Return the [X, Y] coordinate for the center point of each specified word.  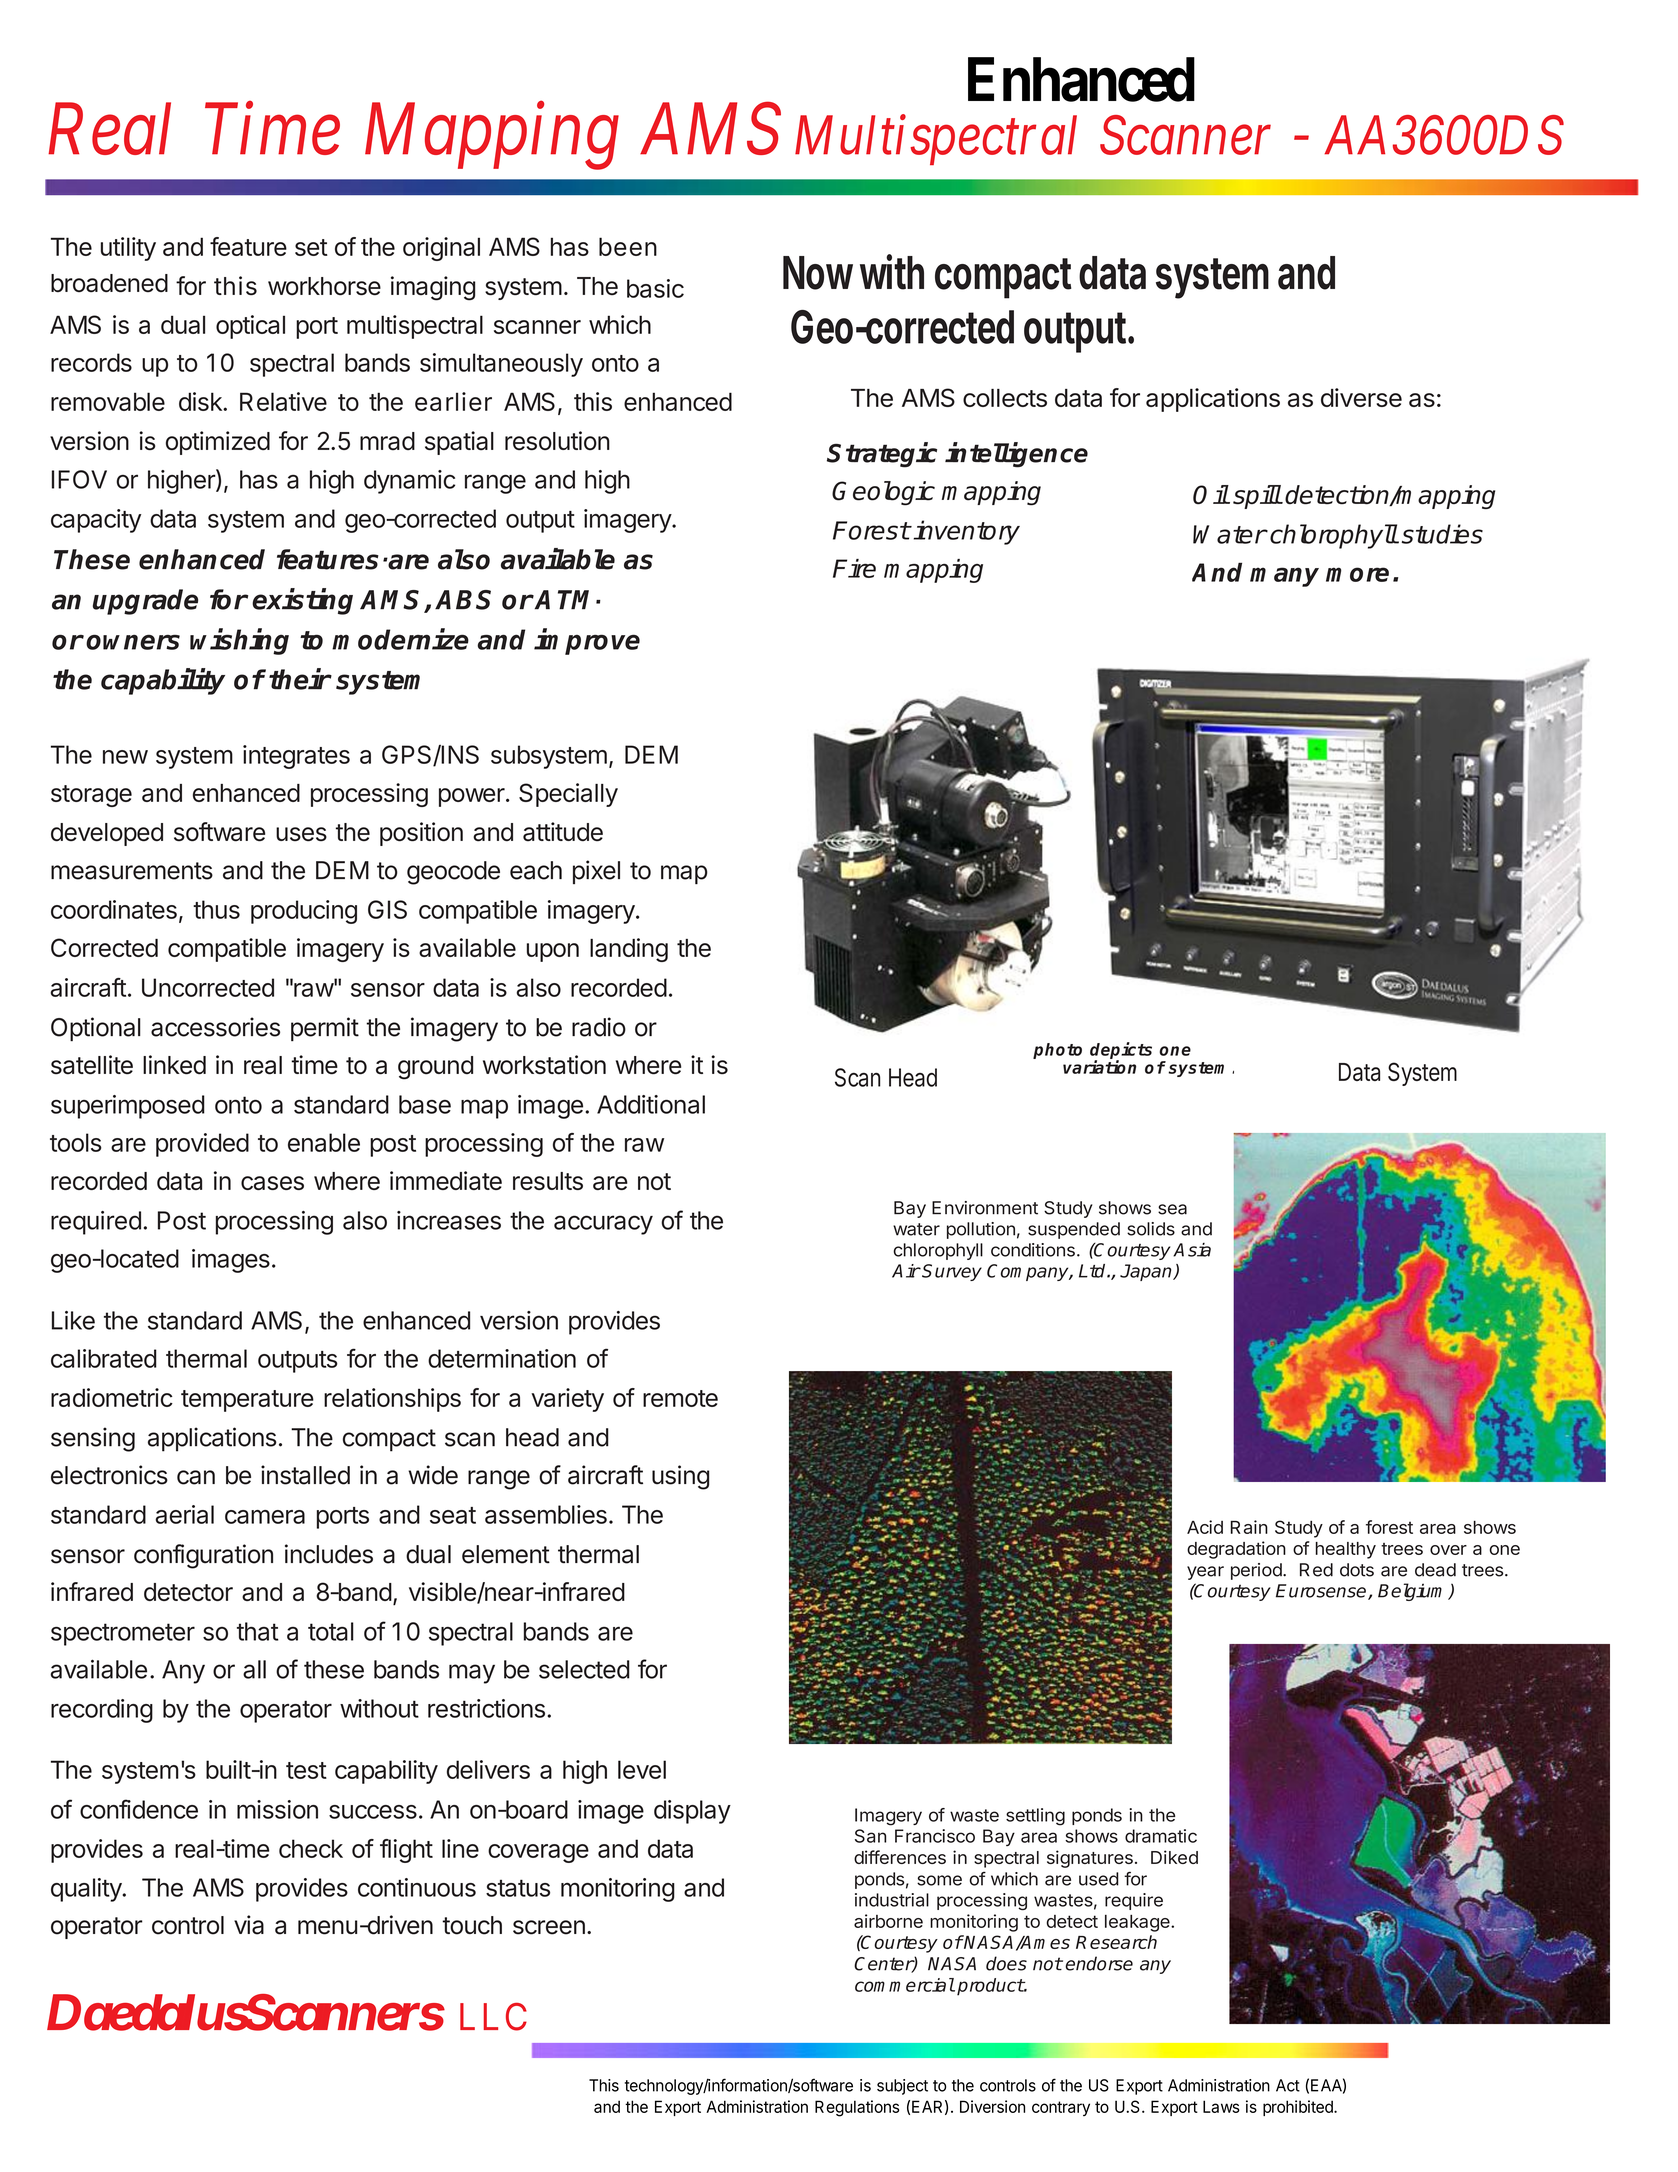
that [258, 1631]
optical [250, 327]
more [1357, 574]
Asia [1192, 1250]
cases [272, 1183]
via [249, 1925]
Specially [568, 795]
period [1257, 1571]
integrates [296, 757]
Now [818, 273]
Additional [651, 1104]
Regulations [857, 2108]
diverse [1361, 397]
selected [584, 1669]
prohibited [1299, 2108]
